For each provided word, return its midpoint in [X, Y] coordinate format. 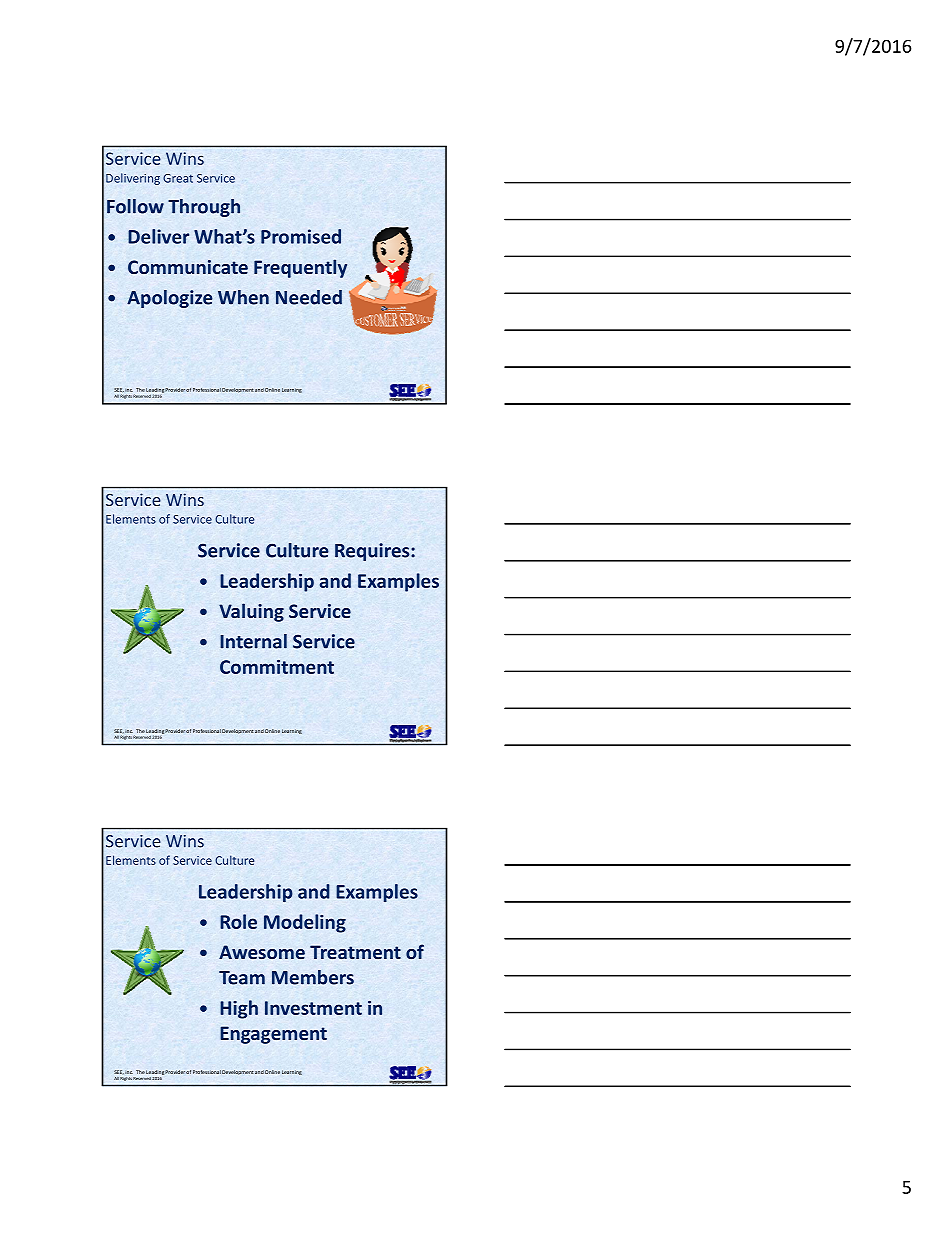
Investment [313, 1008]
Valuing [251, 612]
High [239, 1009]
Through [204, 208]
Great [178, 178]
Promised [301, 236]
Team [242, 978]
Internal [253, 641]
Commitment [277, 667]
